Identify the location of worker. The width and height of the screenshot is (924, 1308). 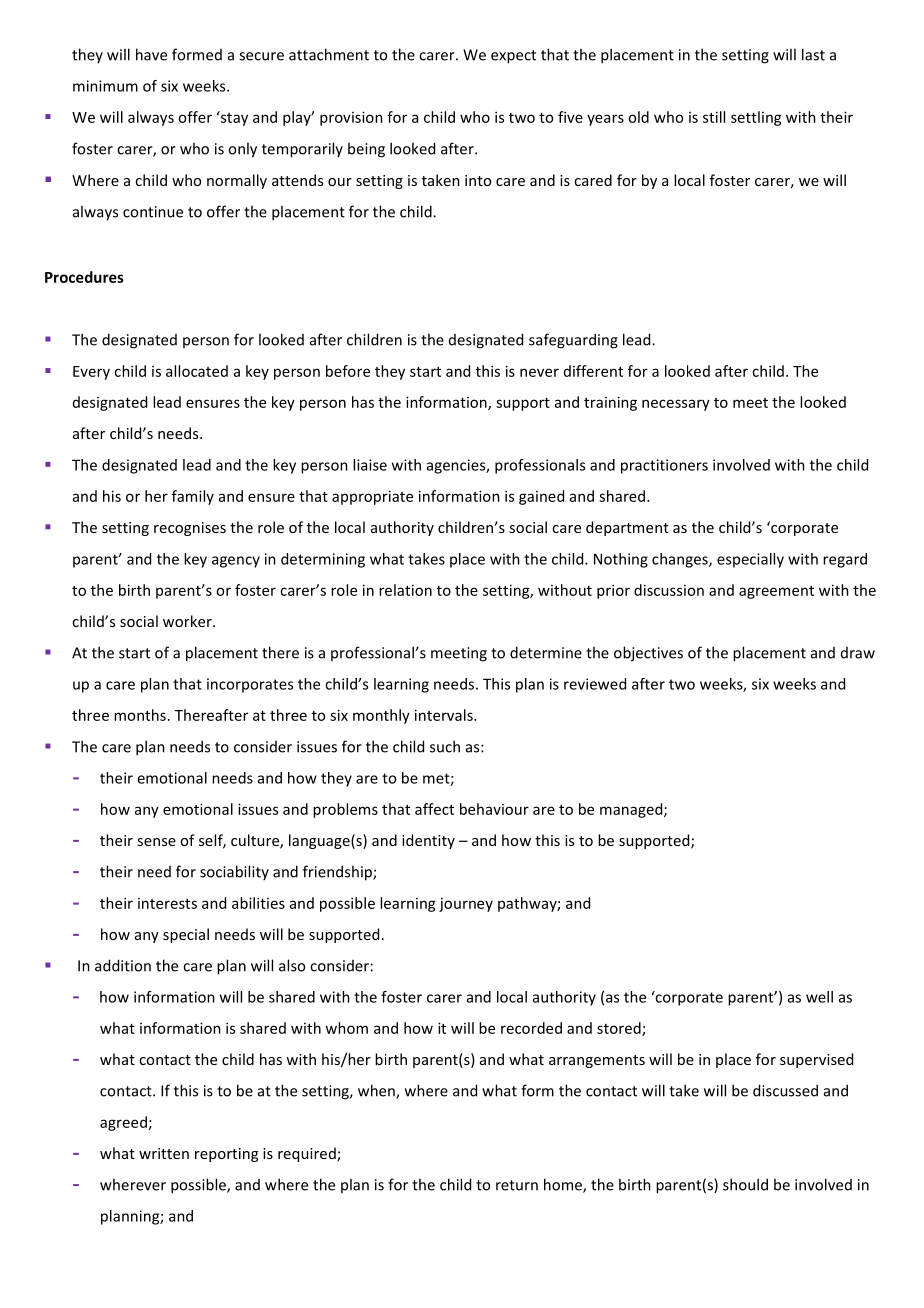
(188, 621).
